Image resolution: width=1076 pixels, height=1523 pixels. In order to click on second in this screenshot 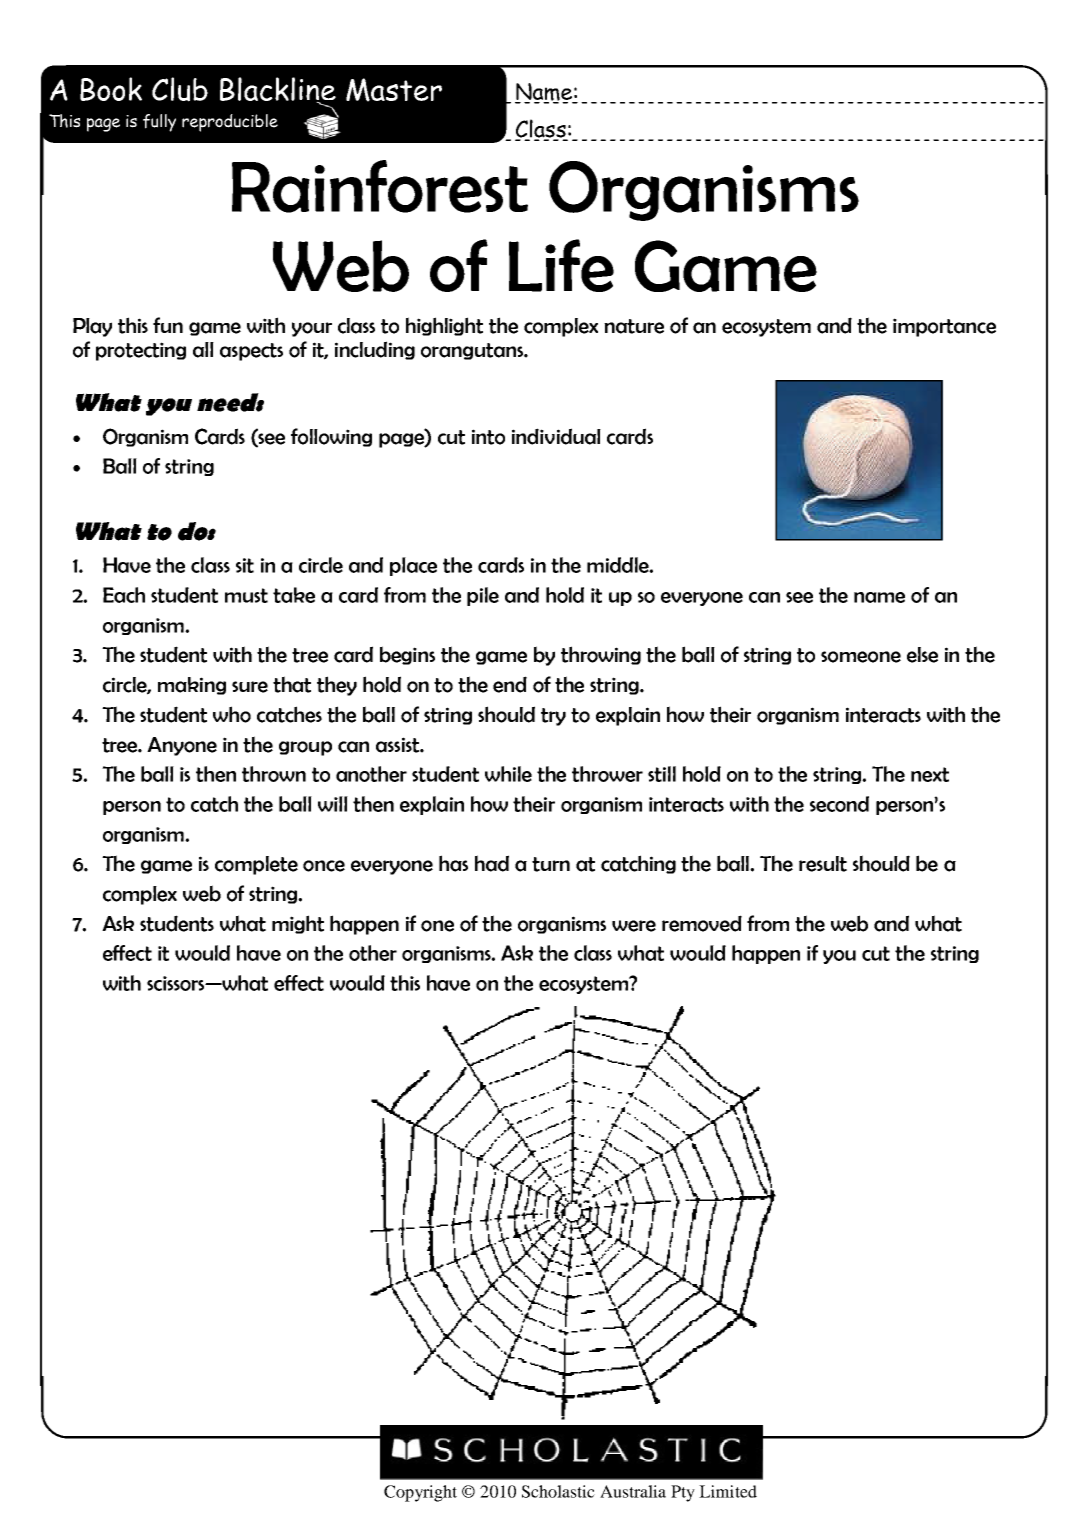, I will do `click(839, 804)`.
